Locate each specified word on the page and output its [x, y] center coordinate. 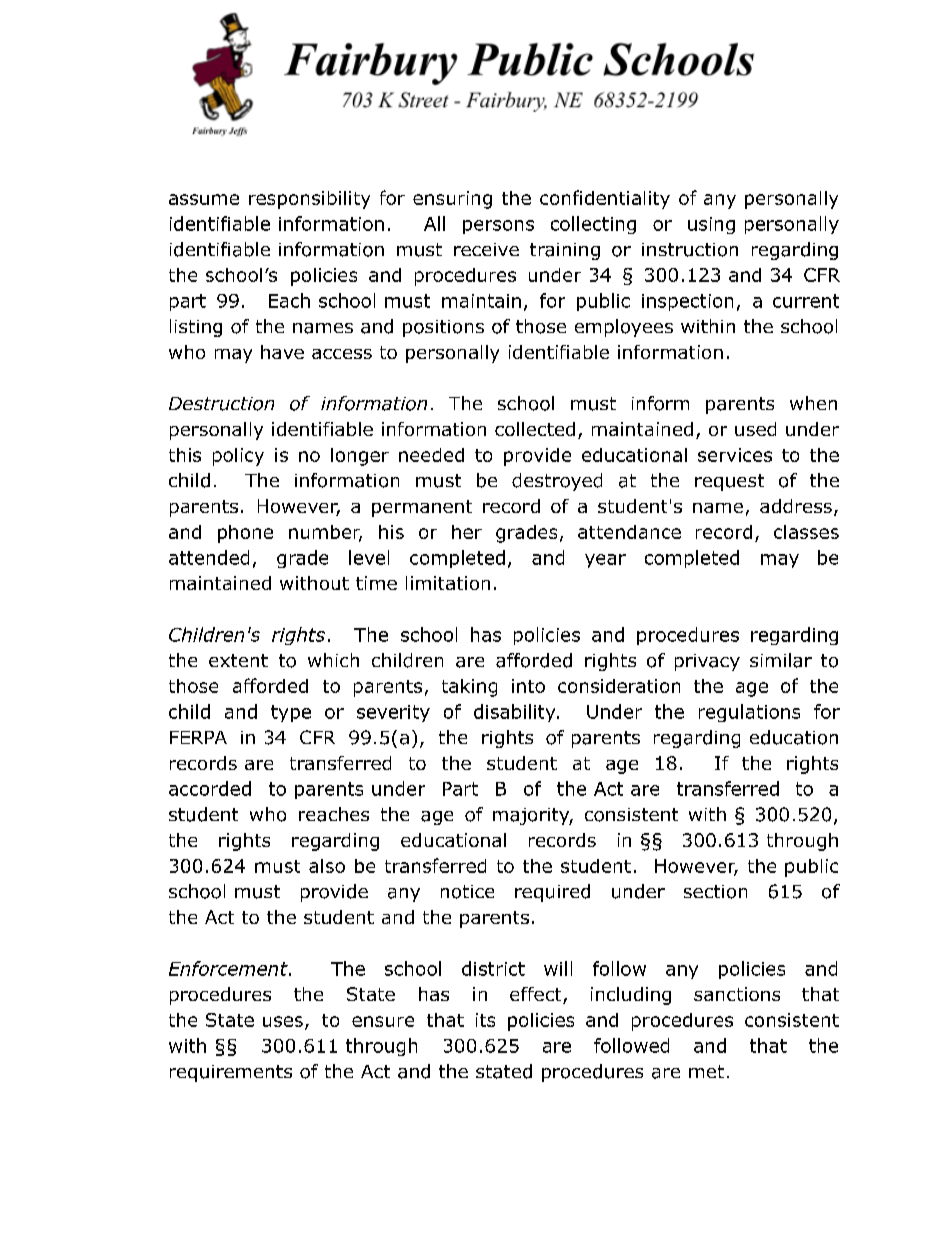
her [467, 532]
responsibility [309, 200]
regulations [749, 713]
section [715, 892]
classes [806, 532]
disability [516, 713]
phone [245, 534]
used [755, 429]
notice [467, 892]
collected [535, 429]
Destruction [221, 404]
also [327, 866]
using [711, 225]
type [291, 713]
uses [283, 1021]
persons [498, 227]
